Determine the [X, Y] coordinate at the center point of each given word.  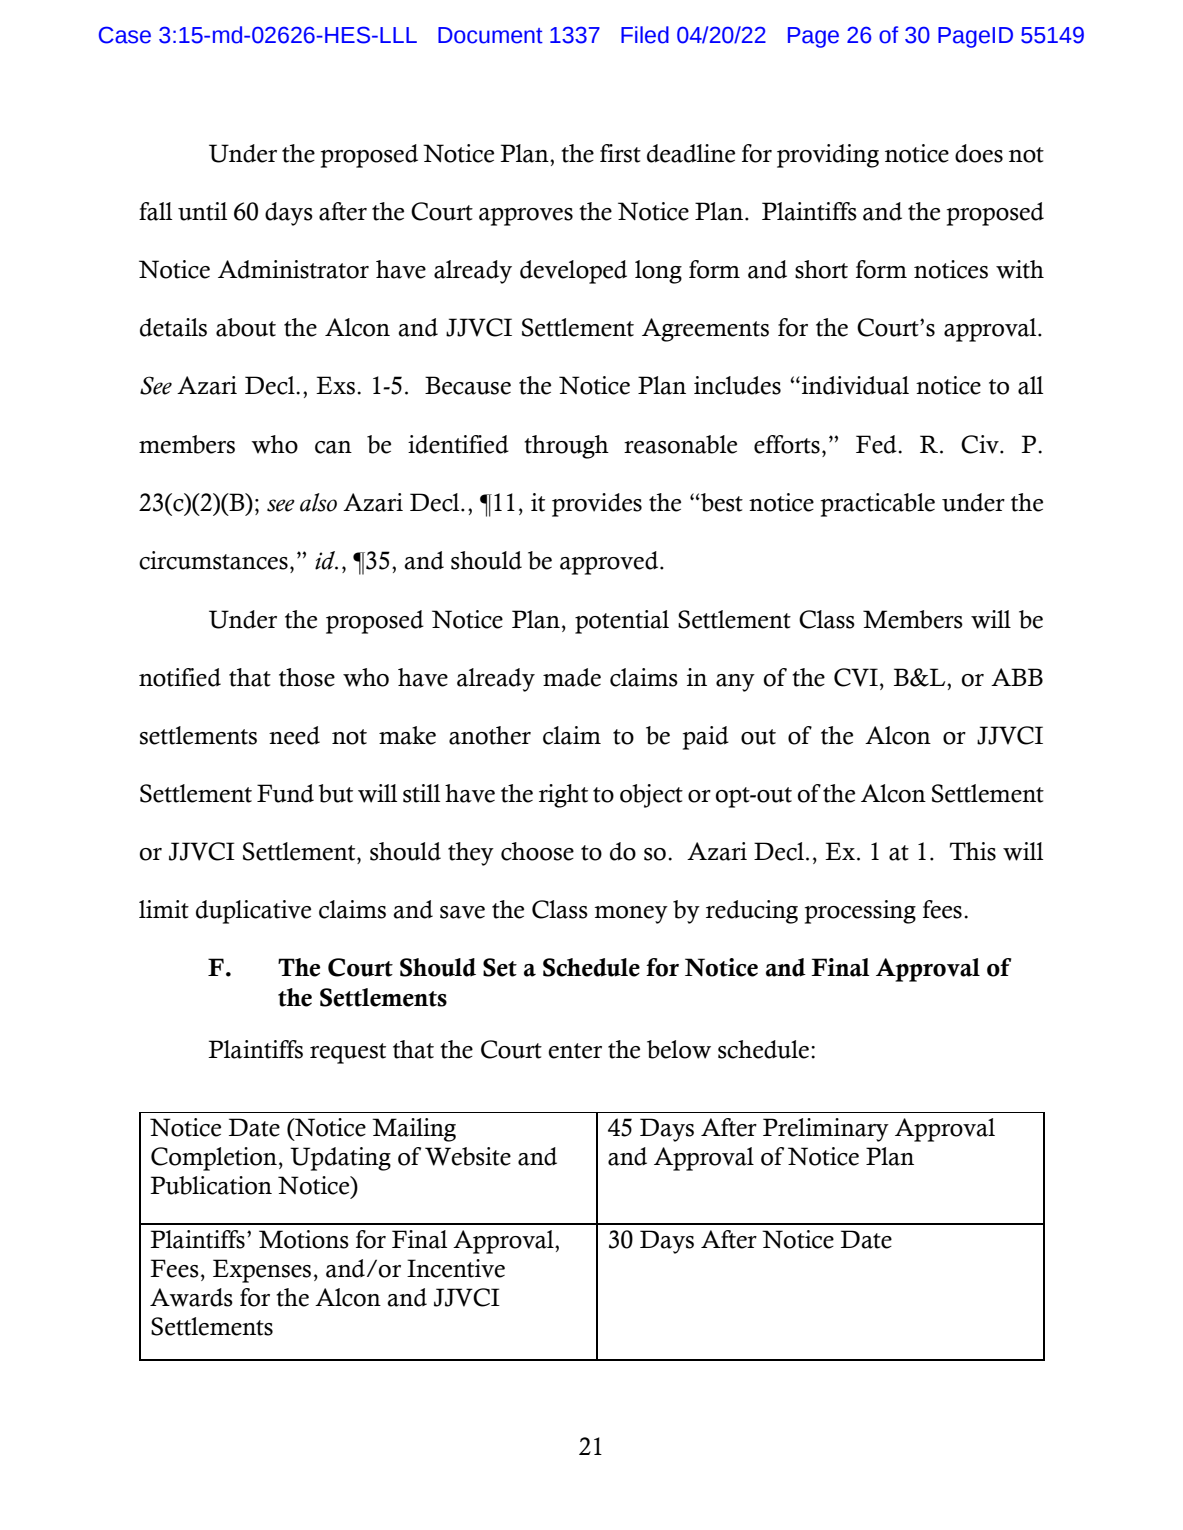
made [572, 677]
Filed [645, 35]
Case [125, 35]
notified [180, 677]
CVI [856, 677]
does [979, 153]
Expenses [262, 1271]
